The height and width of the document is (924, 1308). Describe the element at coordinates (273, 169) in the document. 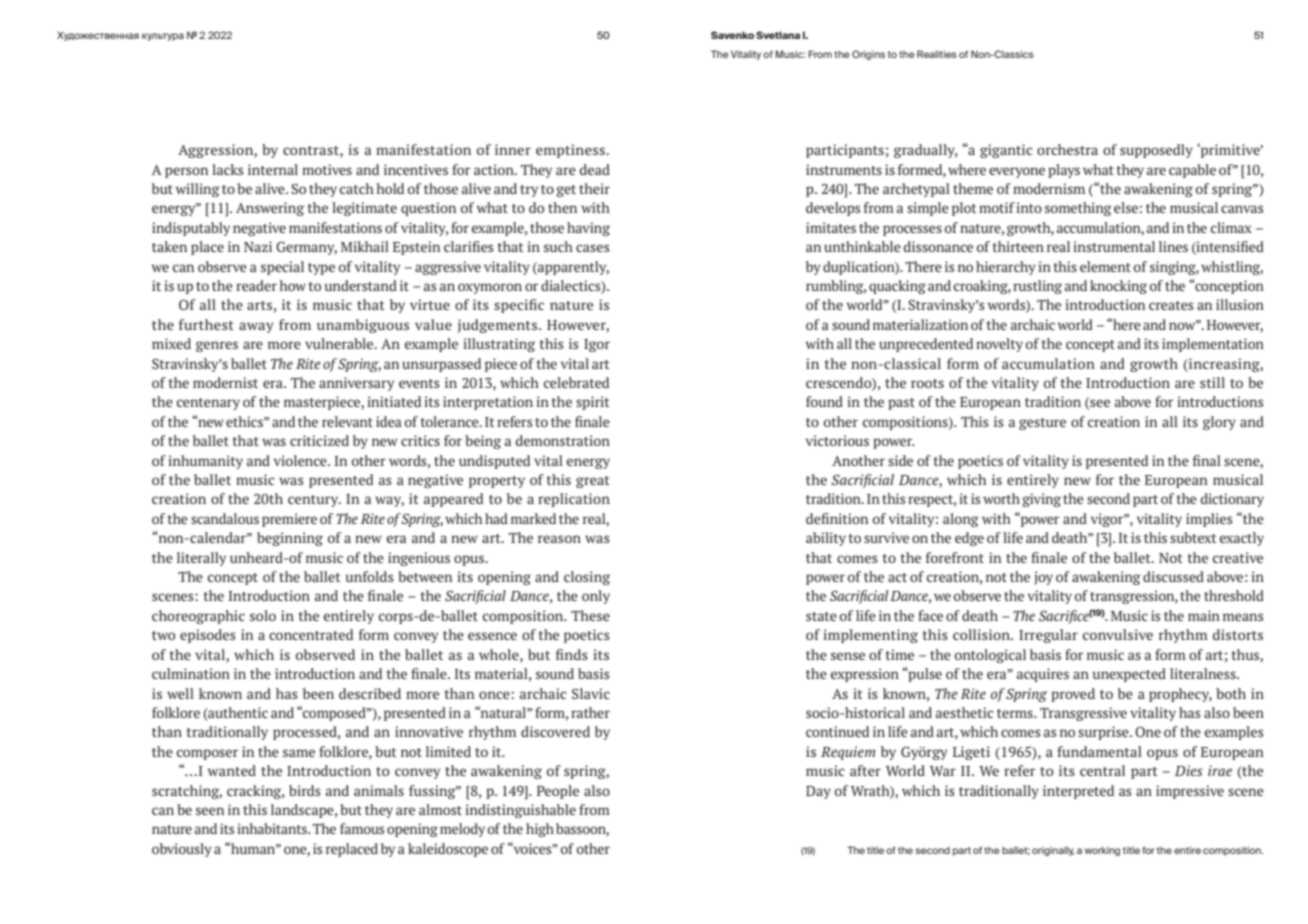

I see `internal` at that location.
